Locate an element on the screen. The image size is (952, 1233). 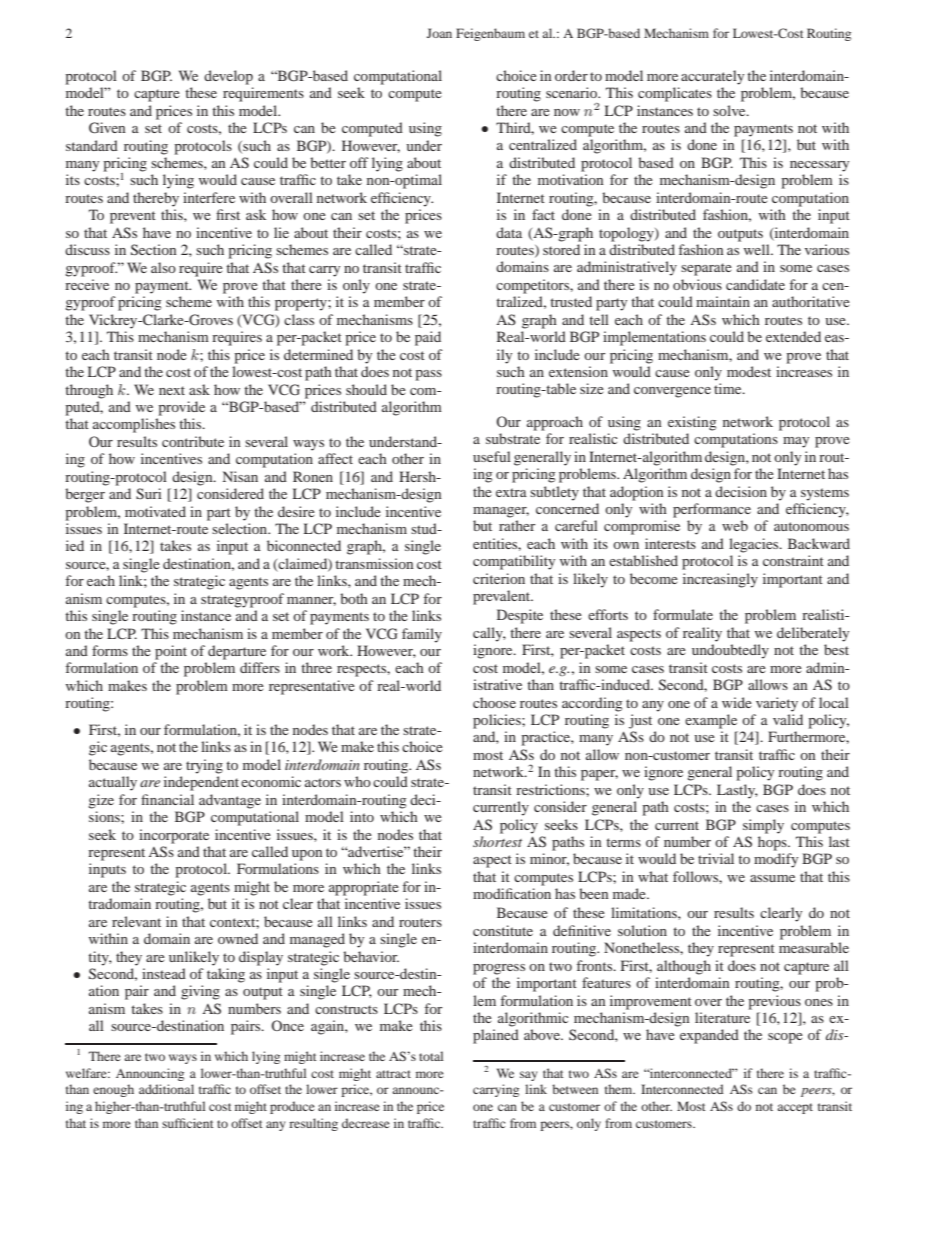
develop is located at coordinates (228, 77).
